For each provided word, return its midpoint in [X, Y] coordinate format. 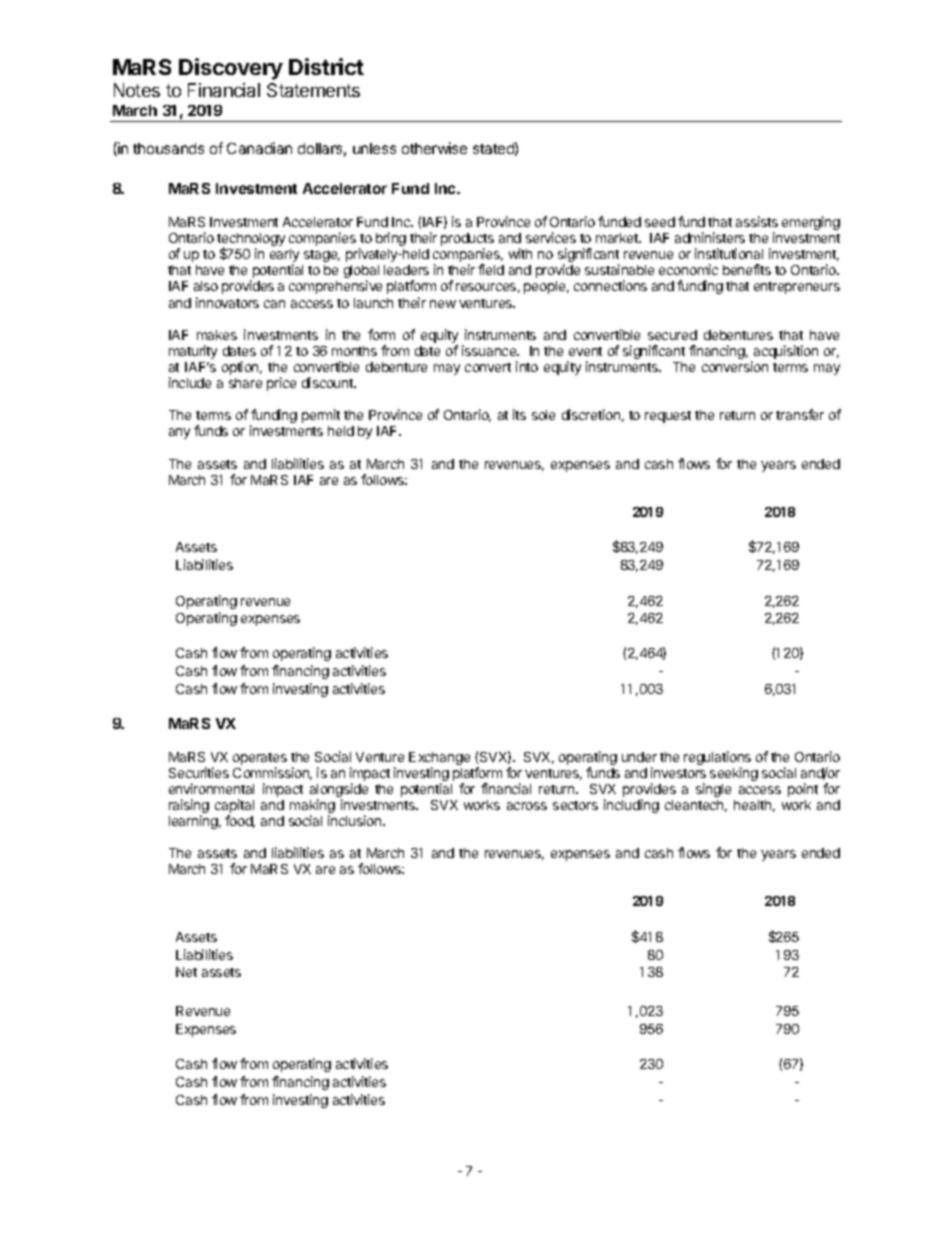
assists [757, 221]
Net [186, 972]
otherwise [434, 148]
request [668, 417]
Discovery [231, 69]
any [179, 433]
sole [543, 415]
